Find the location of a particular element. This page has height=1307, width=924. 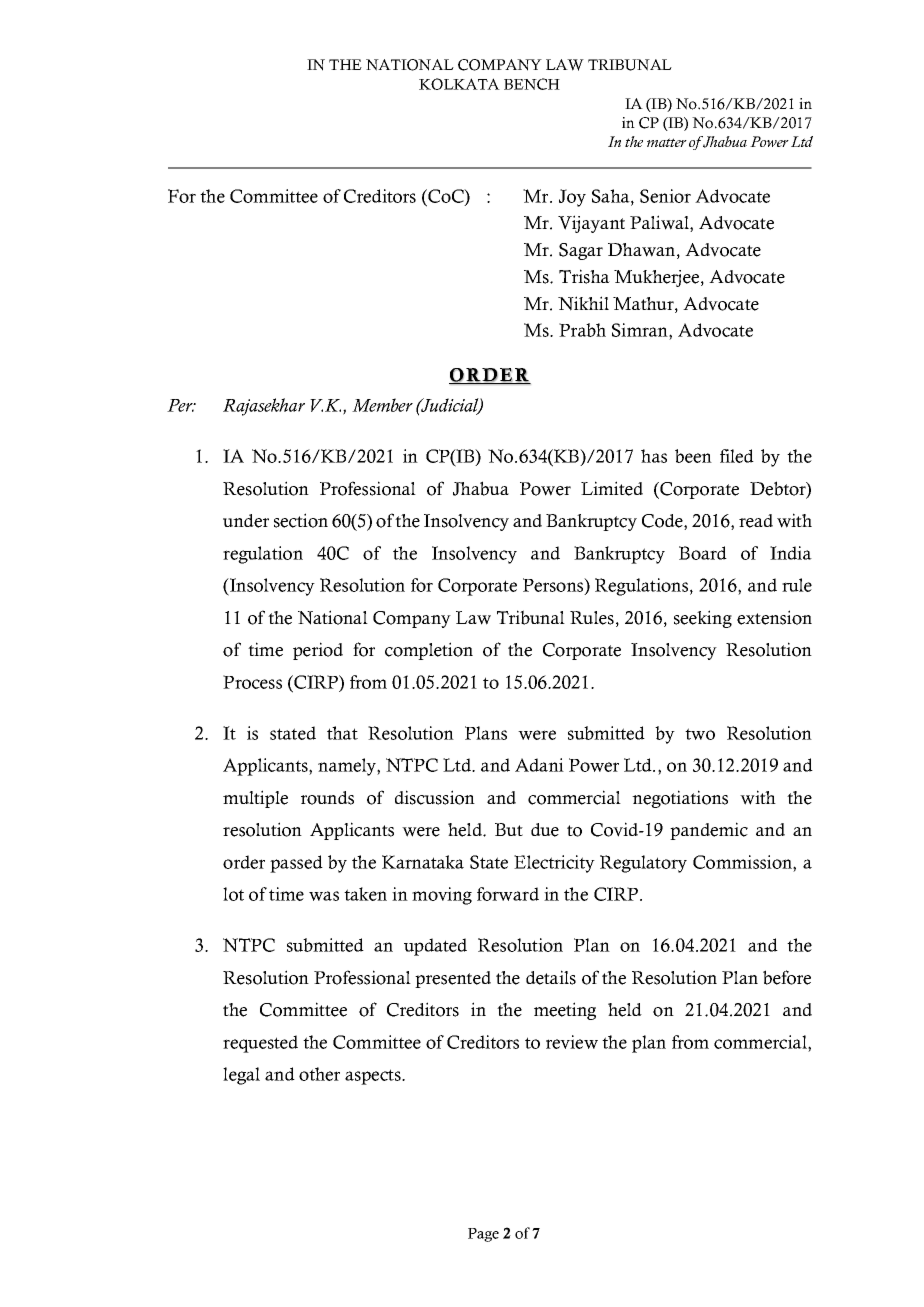

BENCH is located at coordinates (532, 84).
